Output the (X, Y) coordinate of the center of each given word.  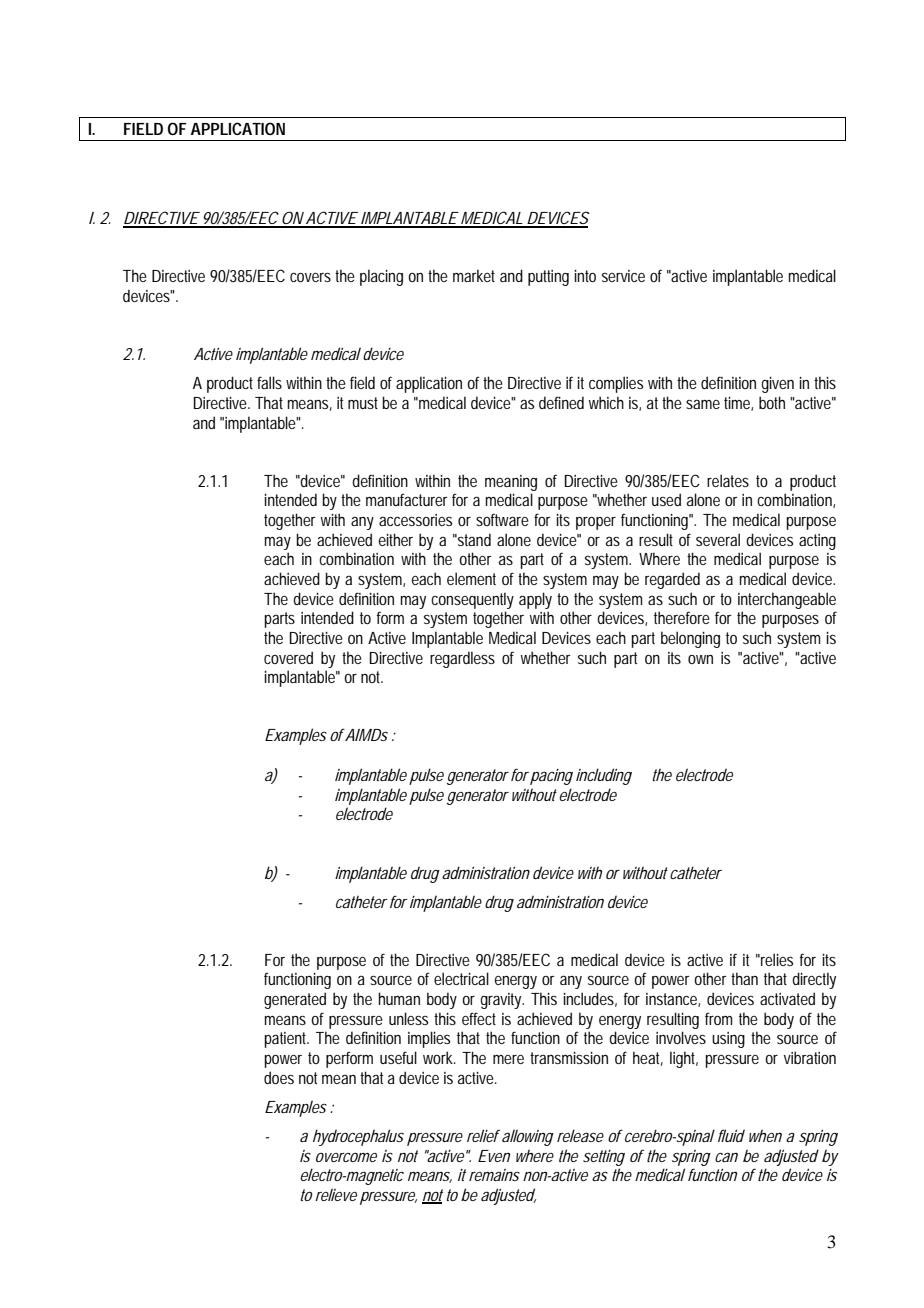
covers (310, 277)
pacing (551, 777)
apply (535, 600)
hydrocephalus (358, 1137)
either (396, 539)
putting (548, 278)
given (777, 385)
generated (295, 1000)
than (744, 978)
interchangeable (787, 600)
